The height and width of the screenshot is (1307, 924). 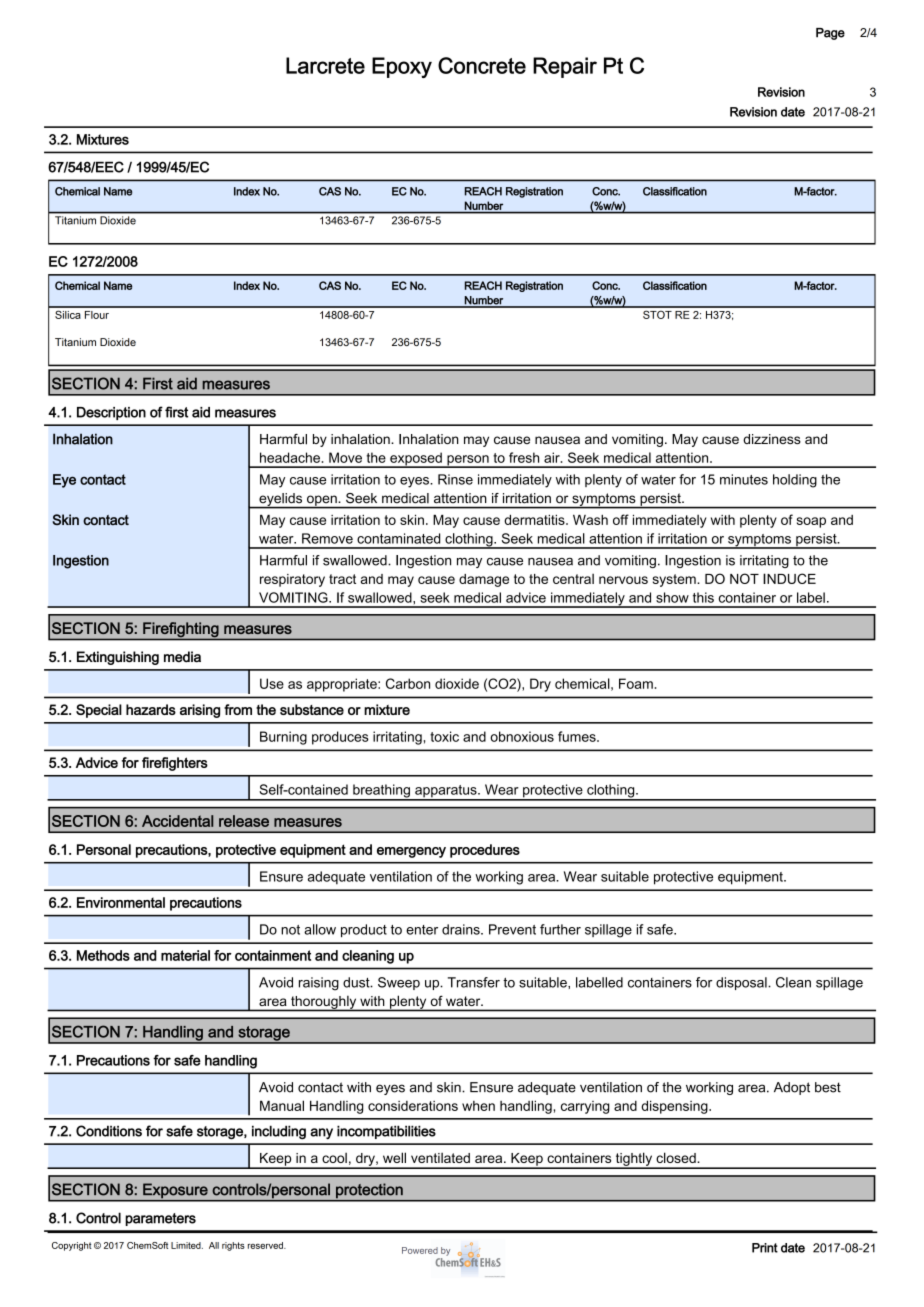 I want to click on Repair, so click(x=565, y=67).
